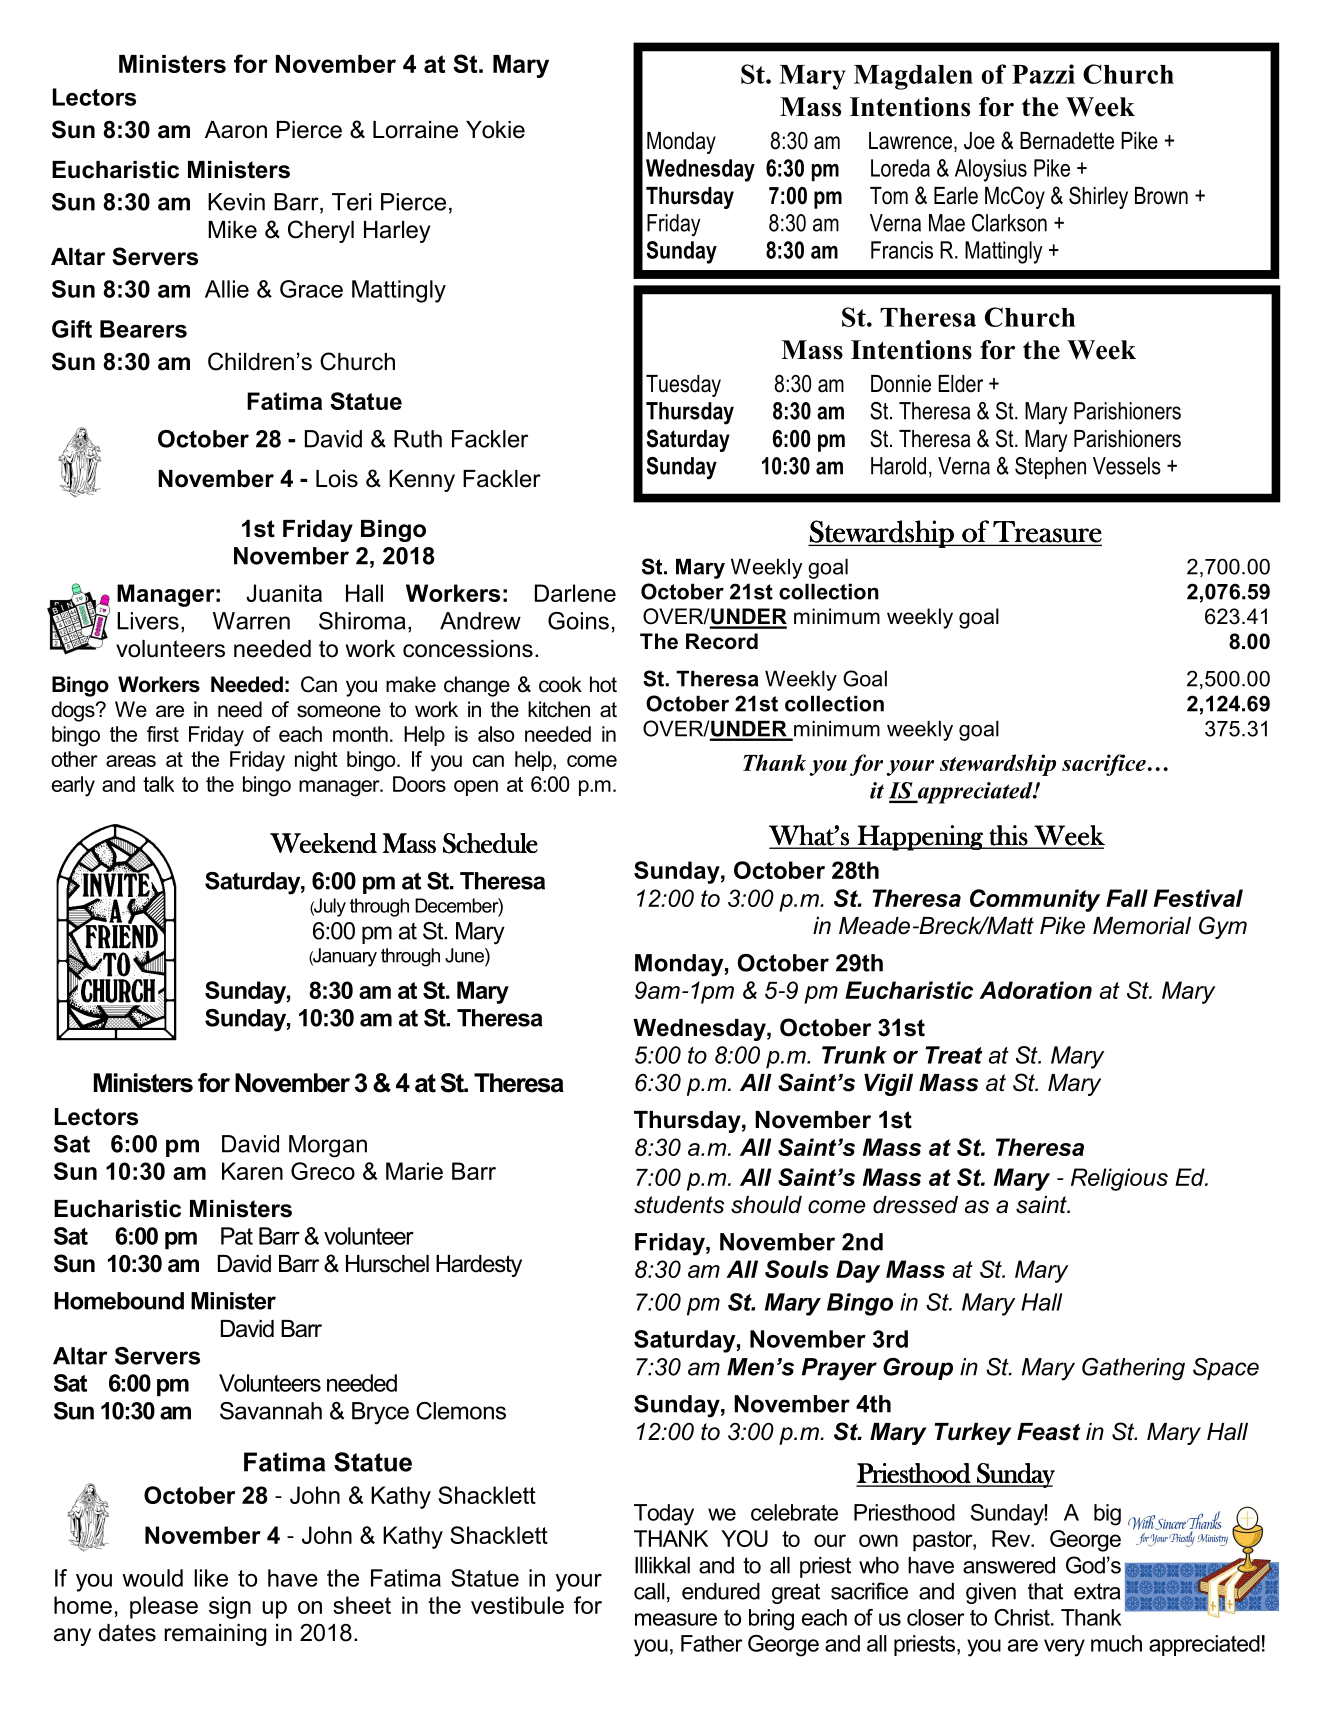 This page has width=1326, height=1717. I want to click on Morgan, so click(328, 1146).
